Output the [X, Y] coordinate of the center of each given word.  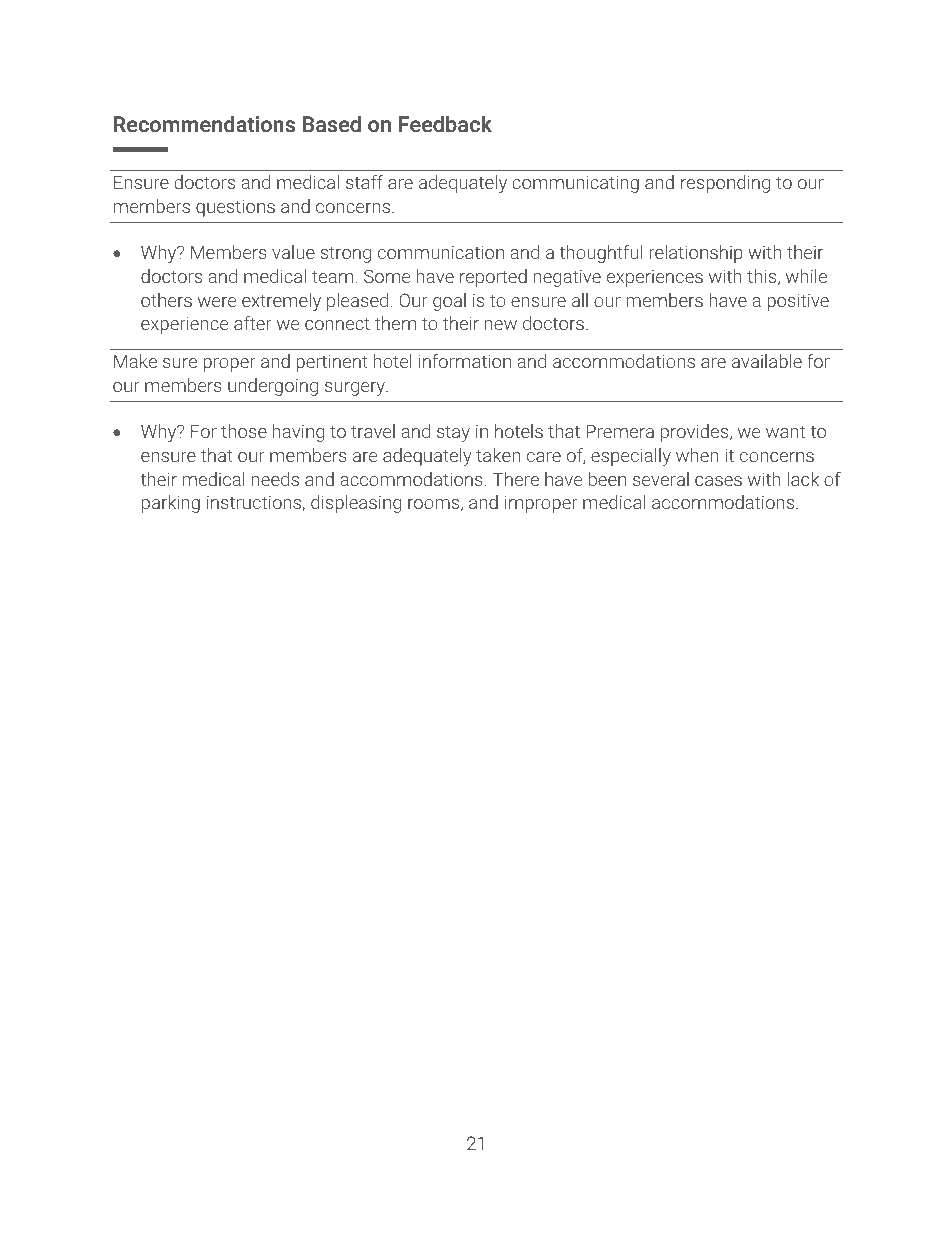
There [516, 479]
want [785, 431]
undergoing [273, 387]
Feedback [445, 124]
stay [453, 433]
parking [171, 504]
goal [449, 302]
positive [798, 302]
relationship [696, 254]
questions [235, 208]
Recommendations [204, 124]
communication [441, 252]
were [217, 302]
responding [725, 184]
